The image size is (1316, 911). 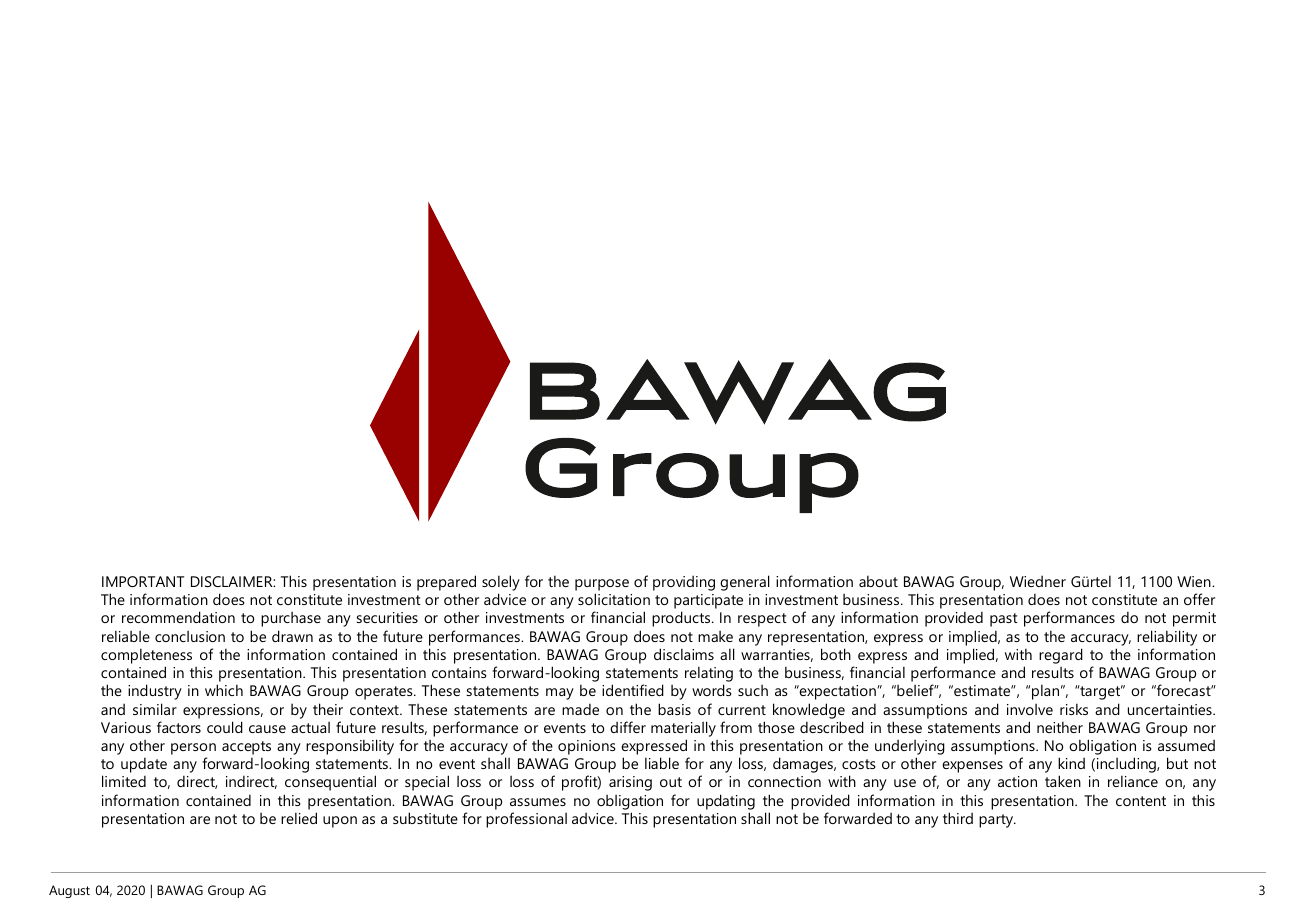 What do you see at coordinates (299, 818) in the image?
I see `relied` at bounding box center [299, 818].
